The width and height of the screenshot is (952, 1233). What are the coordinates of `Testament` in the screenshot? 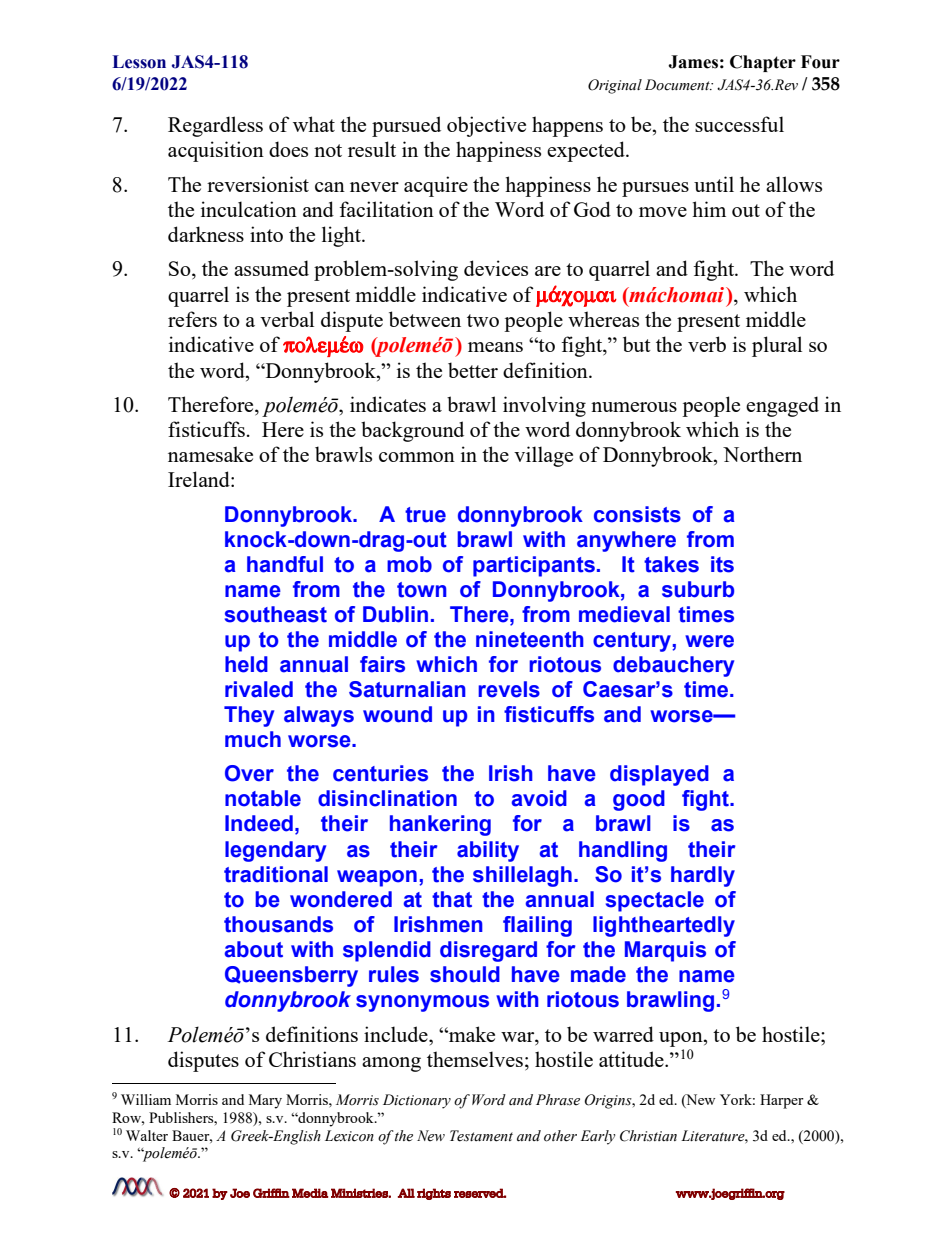 It's located at (481, 1136).
